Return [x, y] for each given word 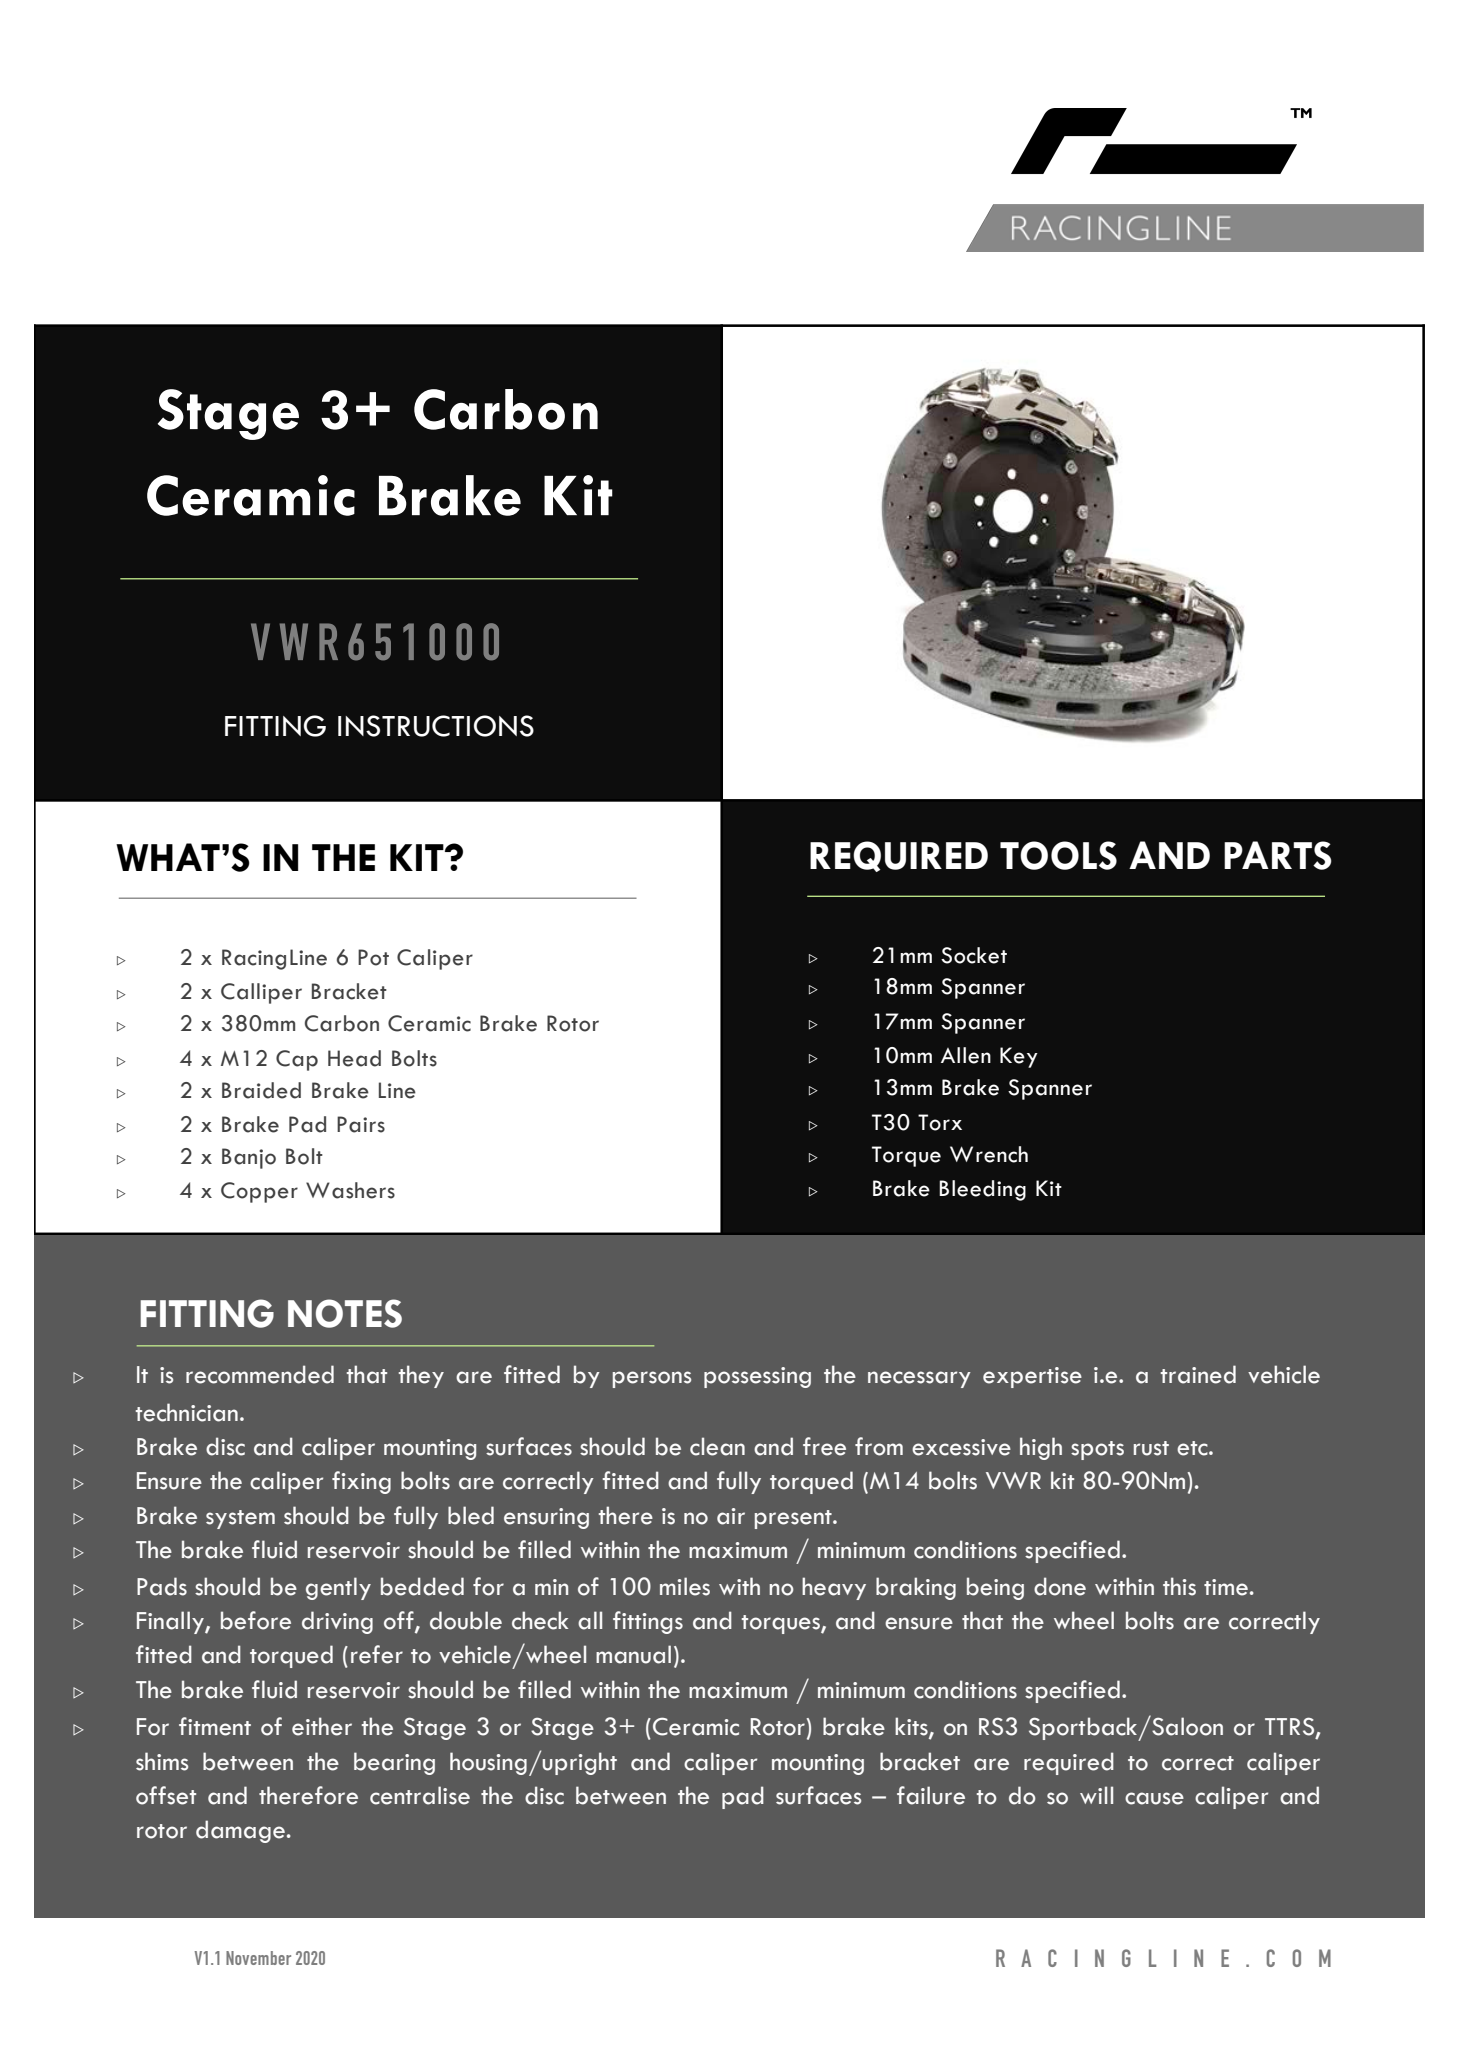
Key [1019, 1057]
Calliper [261, 993]
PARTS [1278, 855]
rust [1151, 1448]
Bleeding [982, 1190]
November [258, 1958]
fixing [361, 1482]
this [1179, 1586]
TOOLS [1058, 855]
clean [717, 1446]
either [322, 1726]
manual [633, 1654]
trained [1198, 1374]
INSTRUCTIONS [436, 726]
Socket [974, 955]
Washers [350, 1190]
